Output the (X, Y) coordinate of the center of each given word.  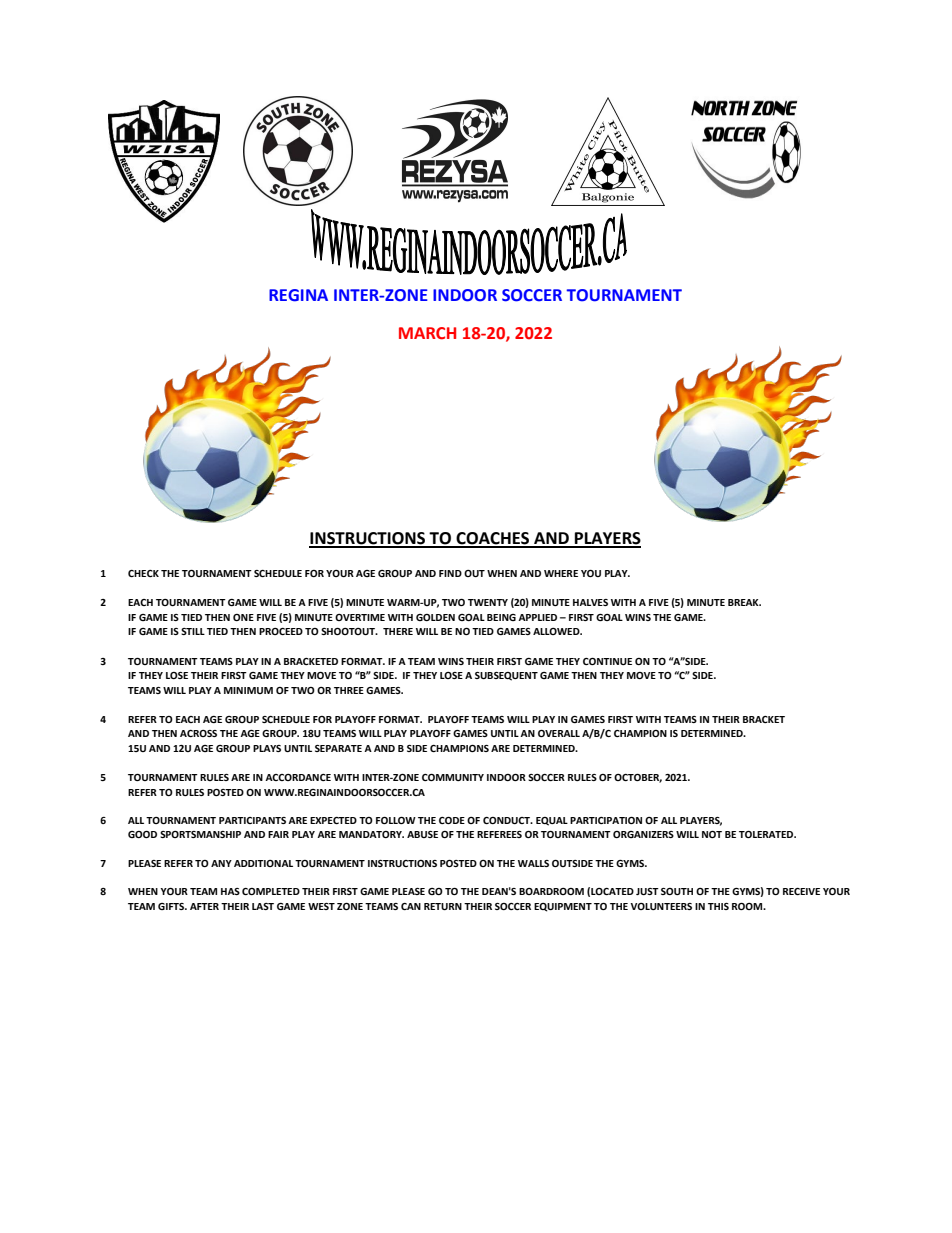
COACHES (493, 539)
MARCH (427, 333)
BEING (501, 617)
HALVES (590, 602)
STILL (193, 631)
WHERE (561, 573)
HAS (230, 891)
